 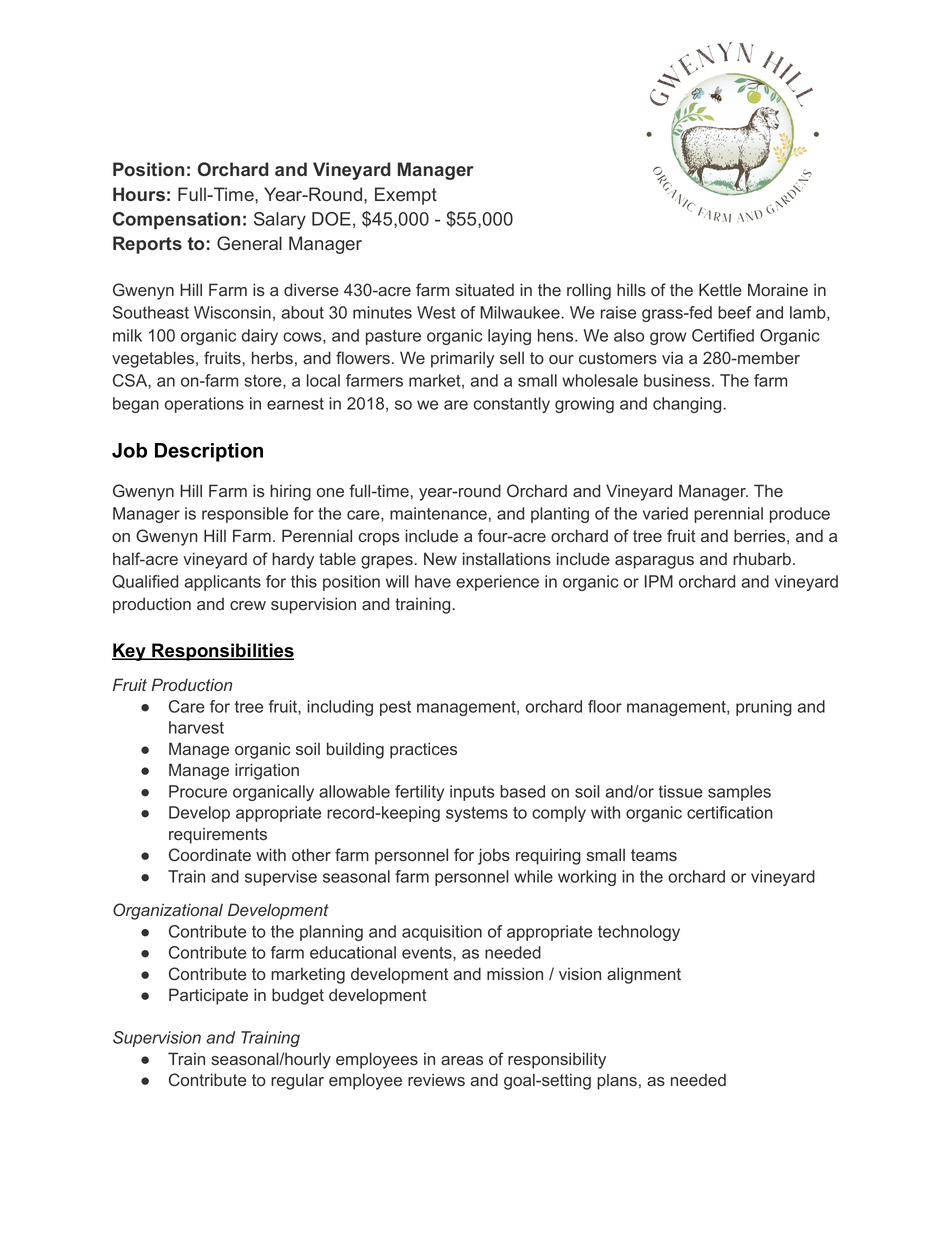 I want to click on Moraine, so click(x=778, y=289).
